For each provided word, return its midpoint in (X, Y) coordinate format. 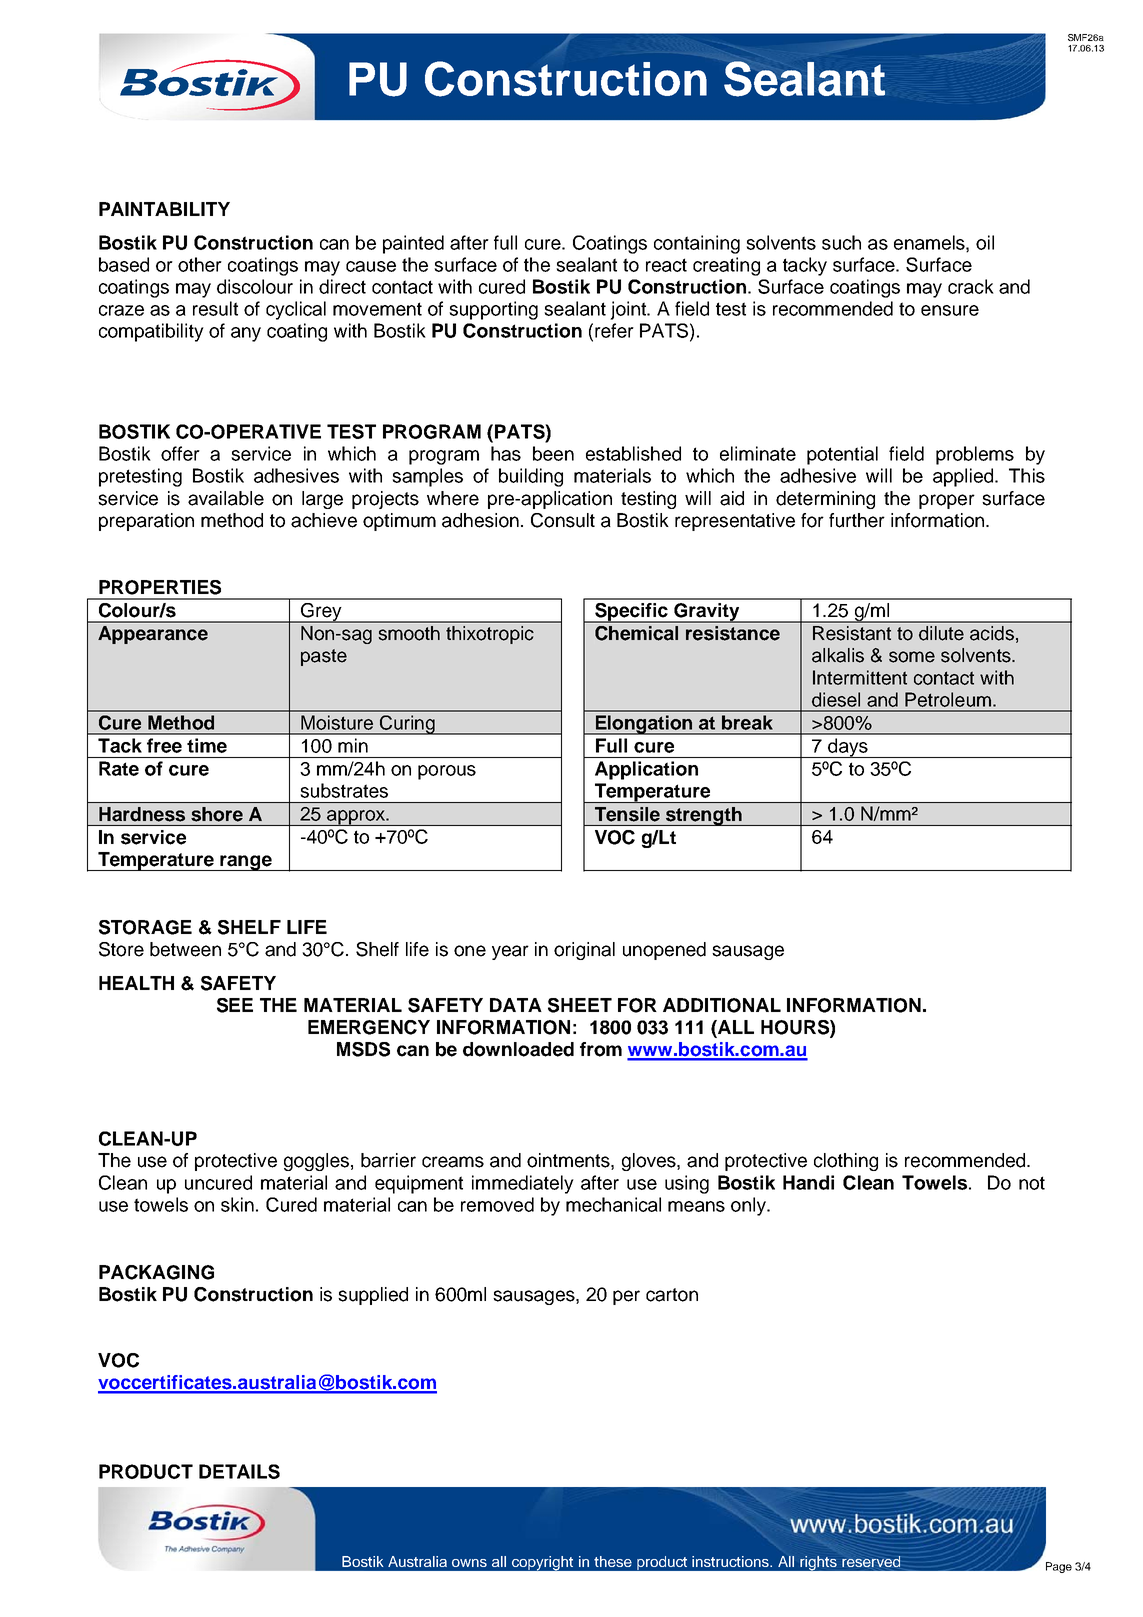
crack (971, 286)
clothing (846, 1162)
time (207, 745)
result (215, 308)
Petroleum (948, 699)
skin (237, 1204)
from (601, 1049)
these (613, 1561)
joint (629, 310)
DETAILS (239, 1471)
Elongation (644, 725)
